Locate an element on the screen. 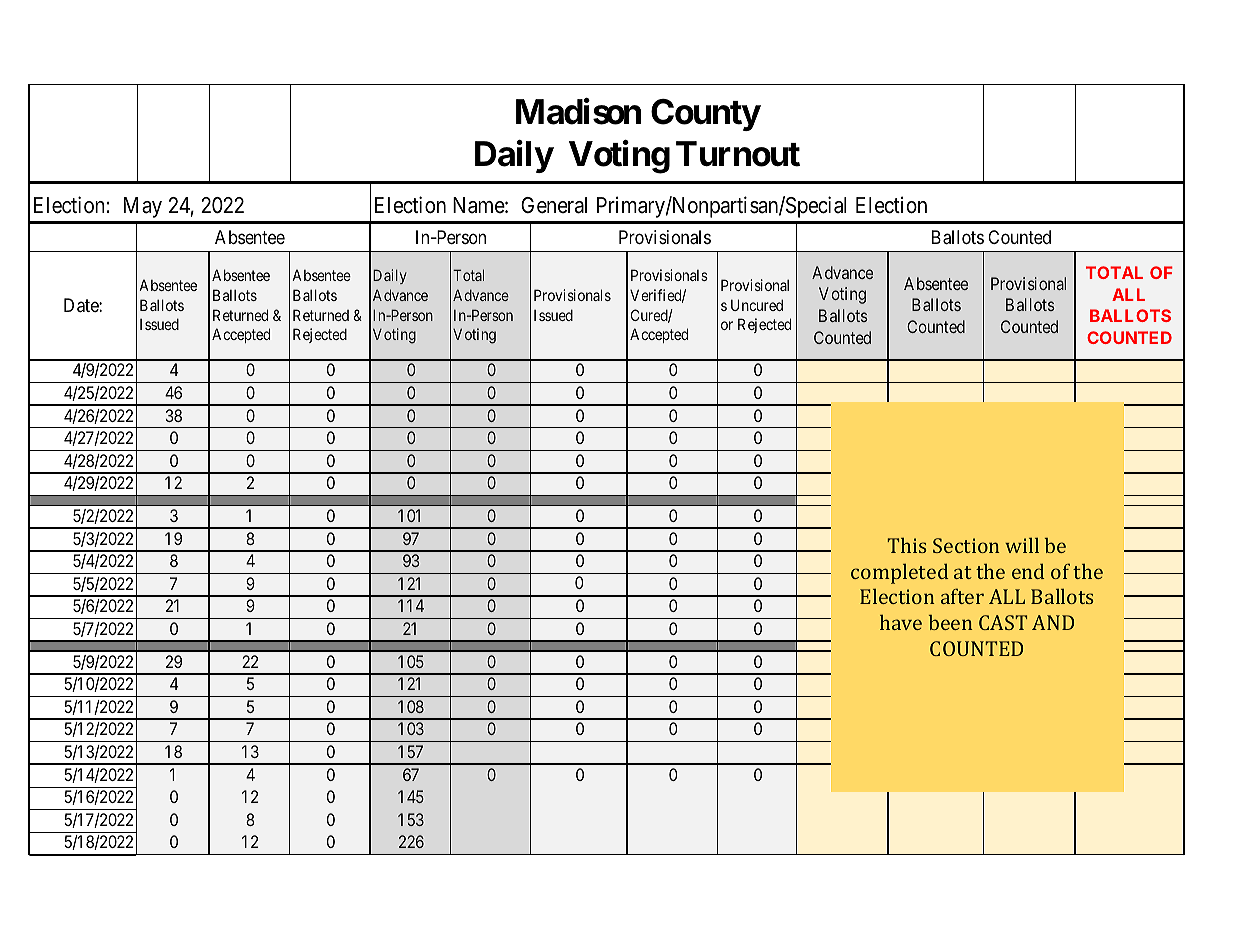 The height and width of the screenshot is (952, 1233). Madison is located at coordinates (578, 112).
